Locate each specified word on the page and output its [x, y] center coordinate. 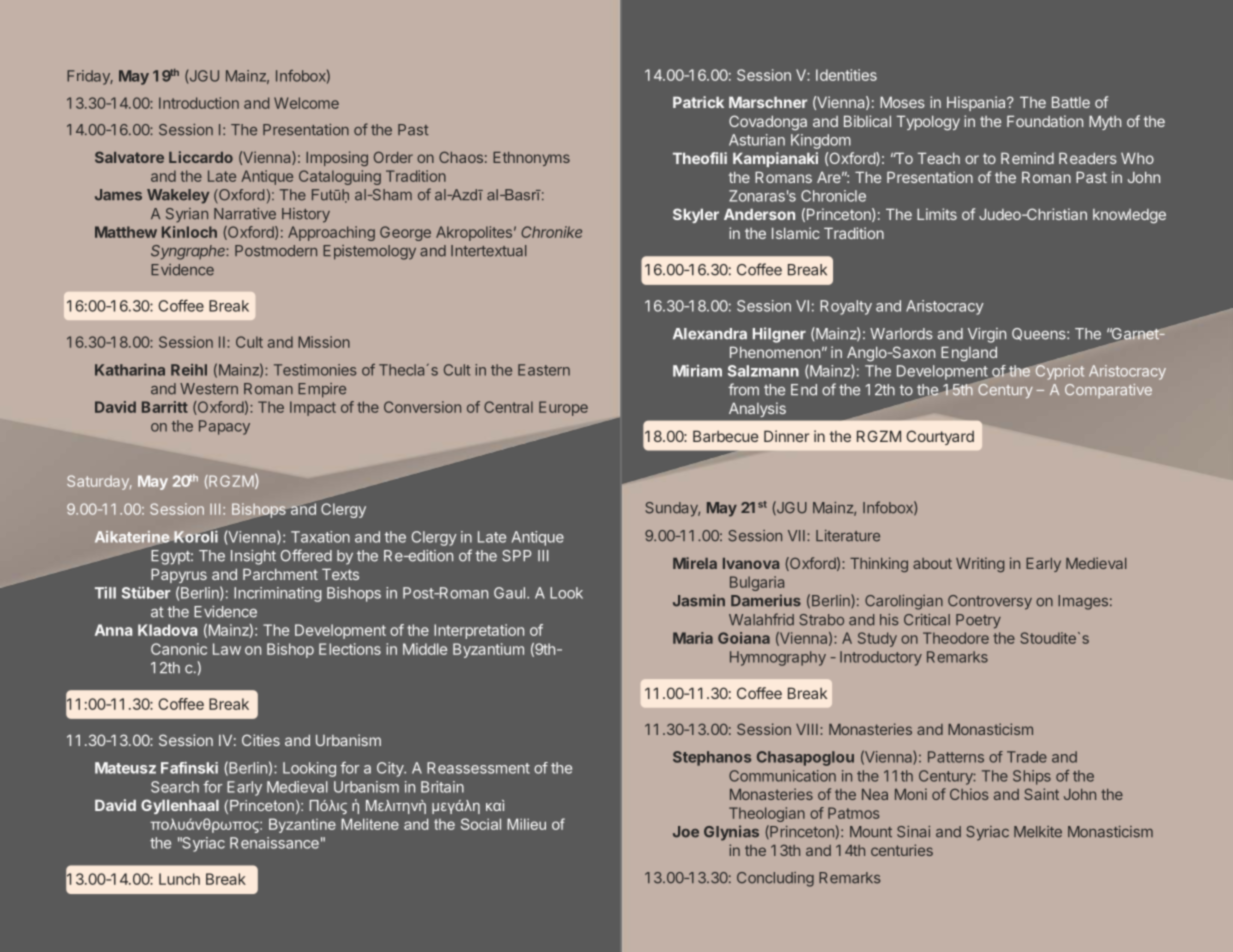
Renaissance [274, 843]
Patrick [698, 102]
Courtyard [940, 437]
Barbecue [726, 436]
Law [227, 649]
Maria [693, 638]
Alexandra [710, 334]
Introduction [199, 103]
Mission [324, 342]
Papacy [224, 427]
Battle [1071, 102]
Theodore [956, 638]
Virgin [987, 335]
